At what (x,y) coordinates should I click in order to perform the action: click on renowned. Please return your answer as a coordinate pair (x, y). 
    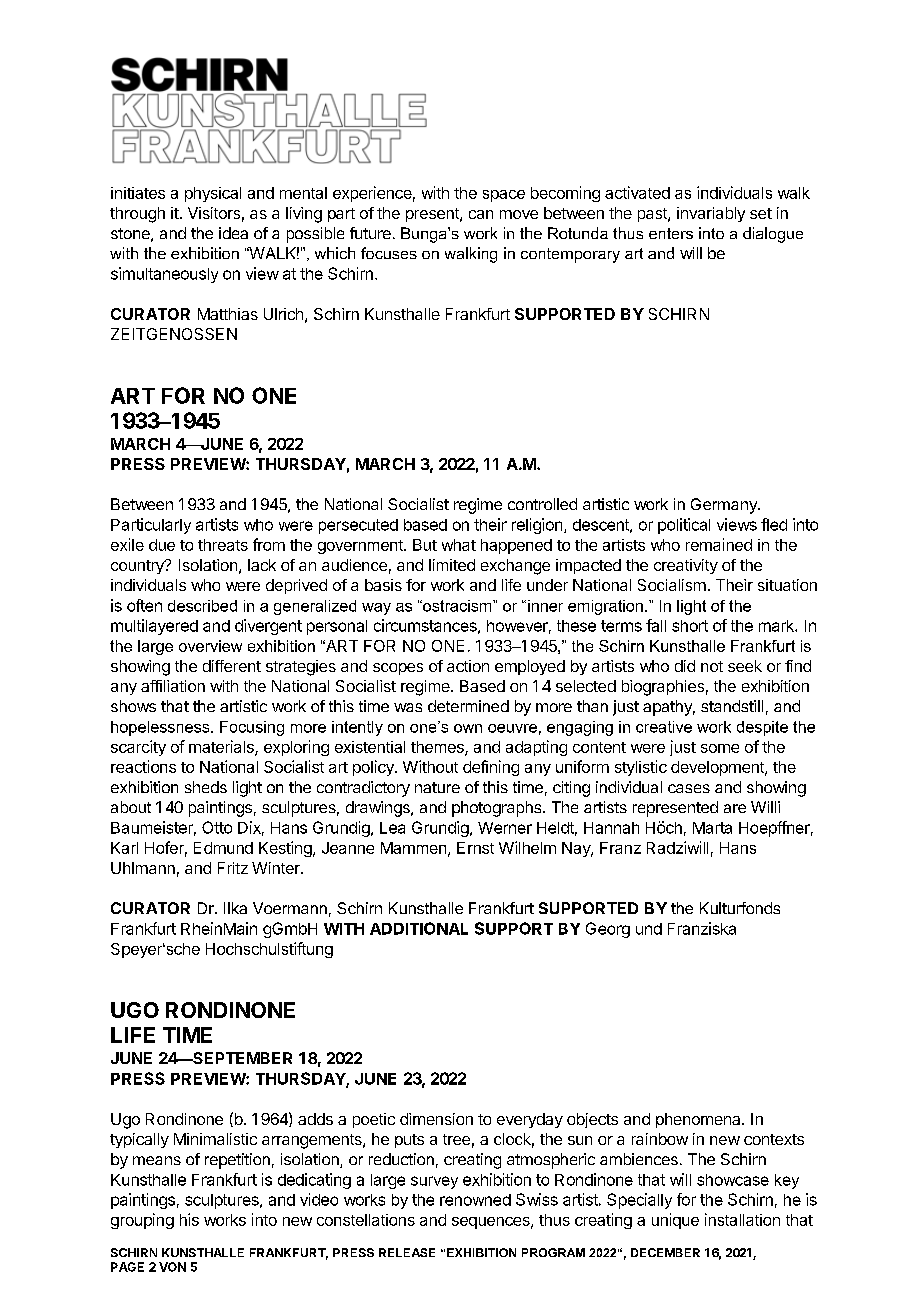
    Looking at the image, I should click on (475, 1200).
